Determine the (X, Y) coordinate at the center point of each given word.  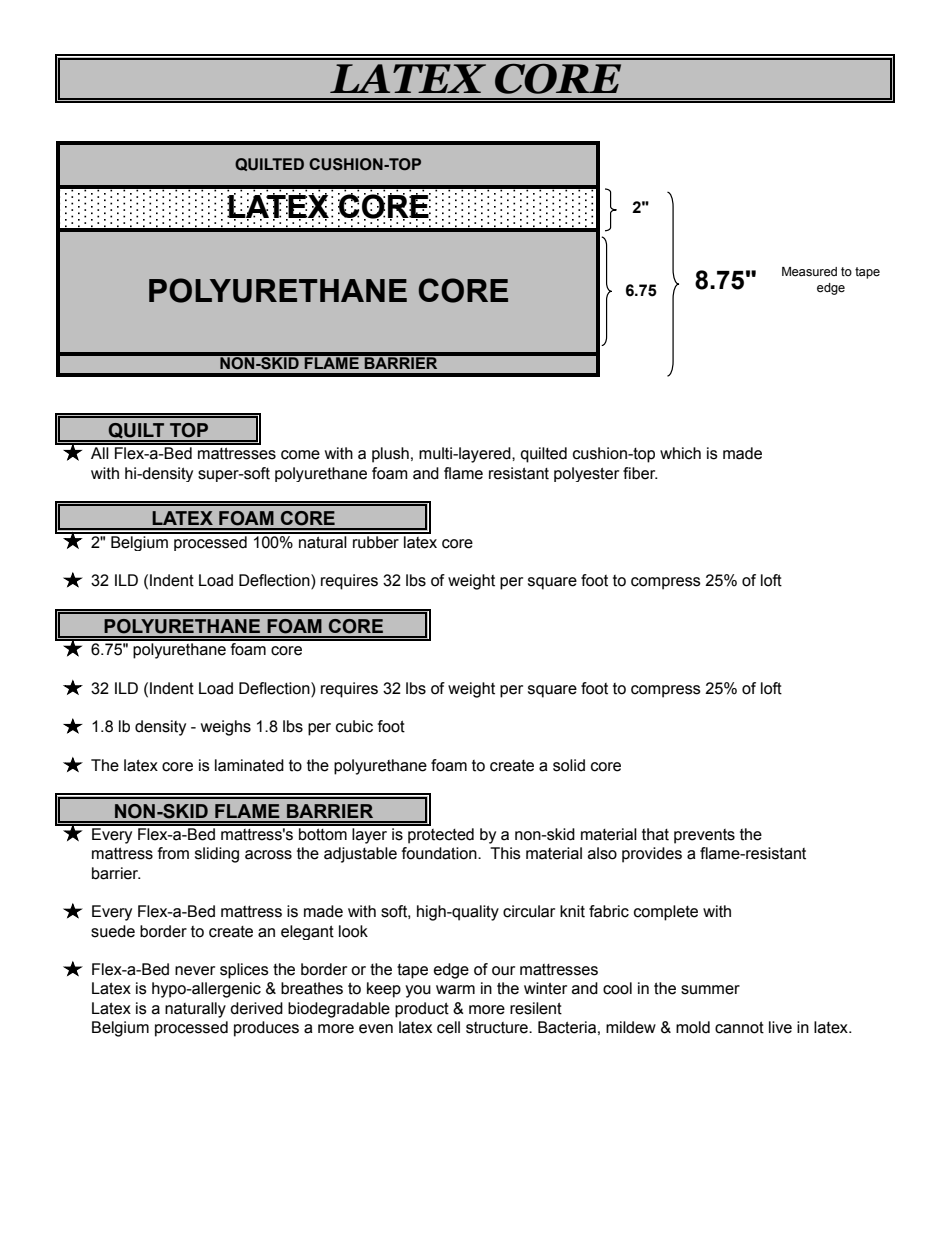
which (680, 453)
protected (441, 836)
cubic (354, 726)
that (655, 834)
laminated (249, 765)
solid (569, 765)
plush (390, 455)
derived (256, 1008)
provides (652, 855)
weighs (226, 728)
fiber (640, 473)
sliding (217, 855)
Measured (809, 272)
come (300, 455)
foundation (440, 853)
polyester (586, 474)
